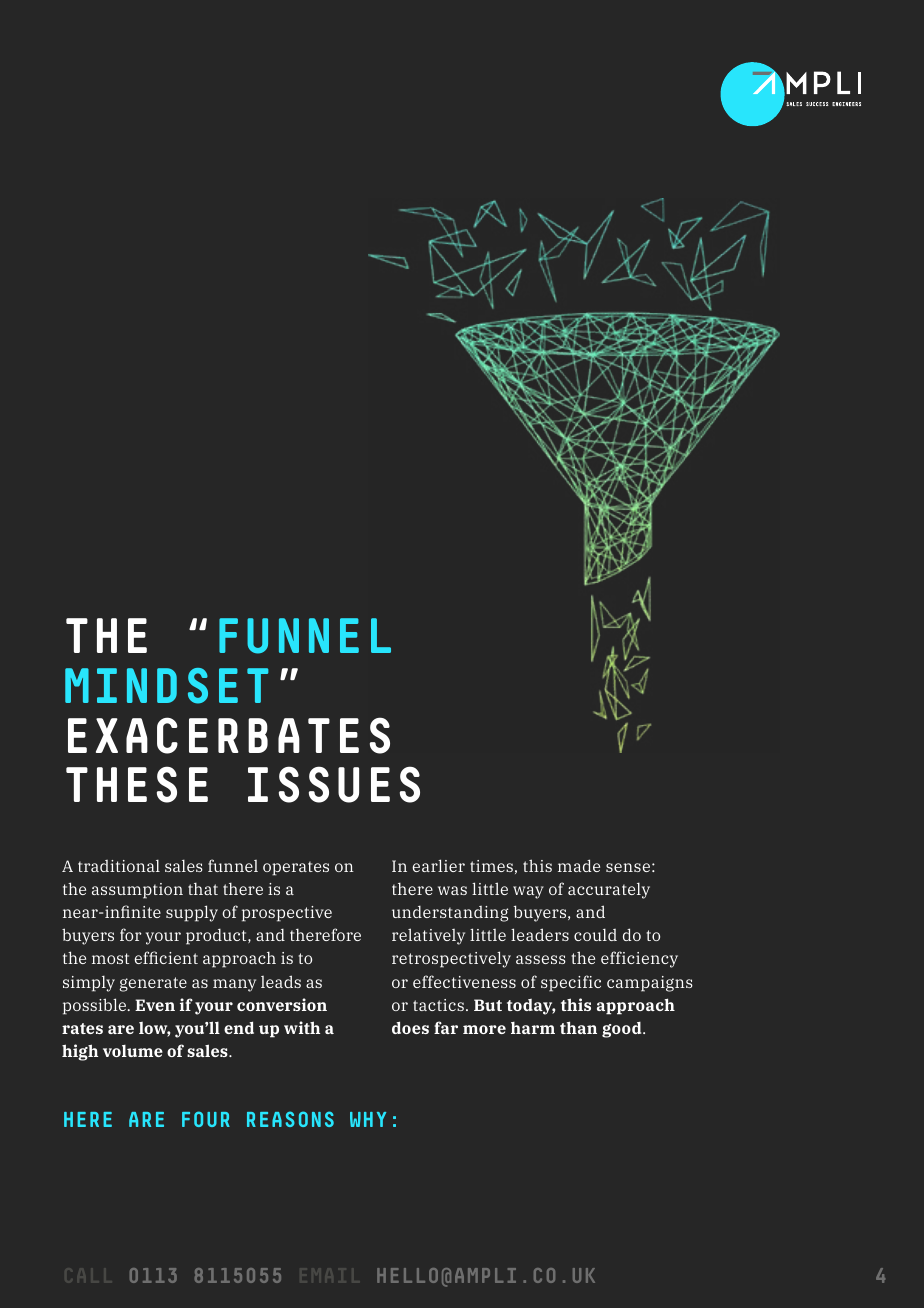  What do you see at coordinates (206, 1119) in the screenshot?
I see `FOUR` at bounding box center [206, 1119].
